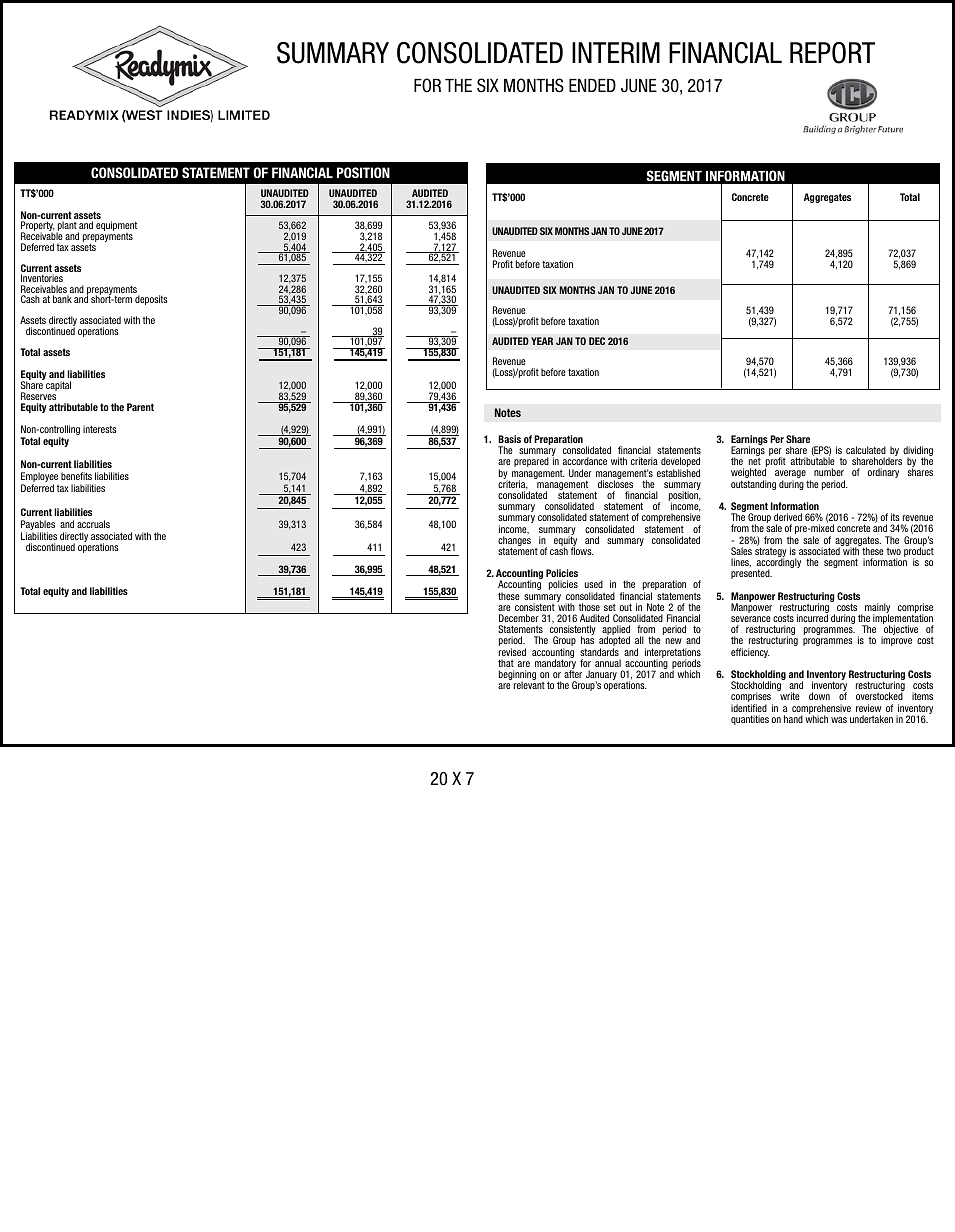  What do you see at coordinates (542, 341) in the image?
I see `YEAR` at bounding box center [542, 341].
